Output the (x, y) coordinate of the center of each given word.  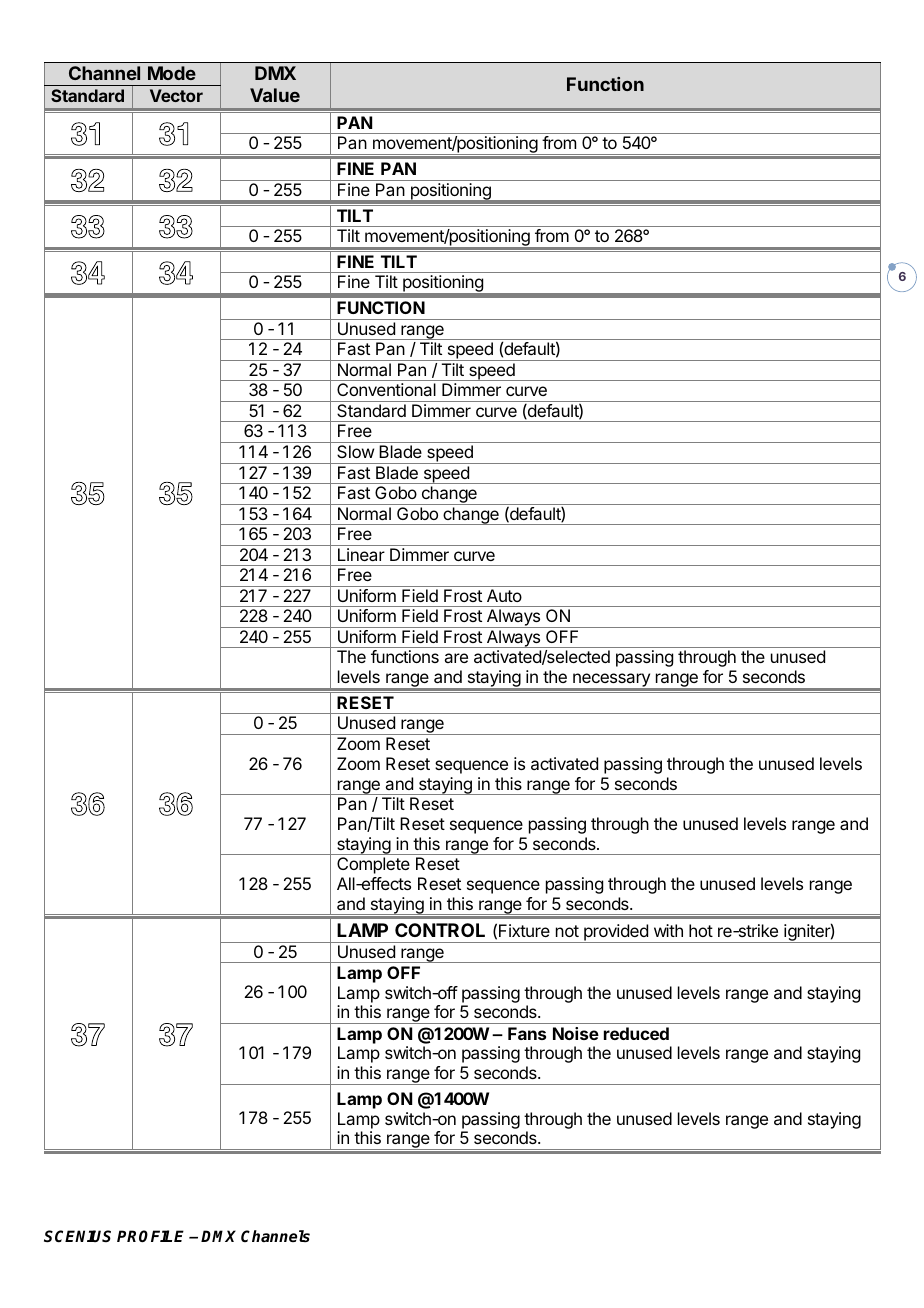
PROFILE (150, 1236)
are (456, 658)
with (668, 930)
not (567, 931)
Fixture (524, 930)
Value (275, 95)
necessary (611, 681)
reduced (636, 1033)
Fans (527, 1033)
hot (701, 930)
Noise (576, 1033)
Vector (176, 95)
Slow (355, 451)
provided (616, 933)
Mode (172, 73)
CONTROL (440, 930)
